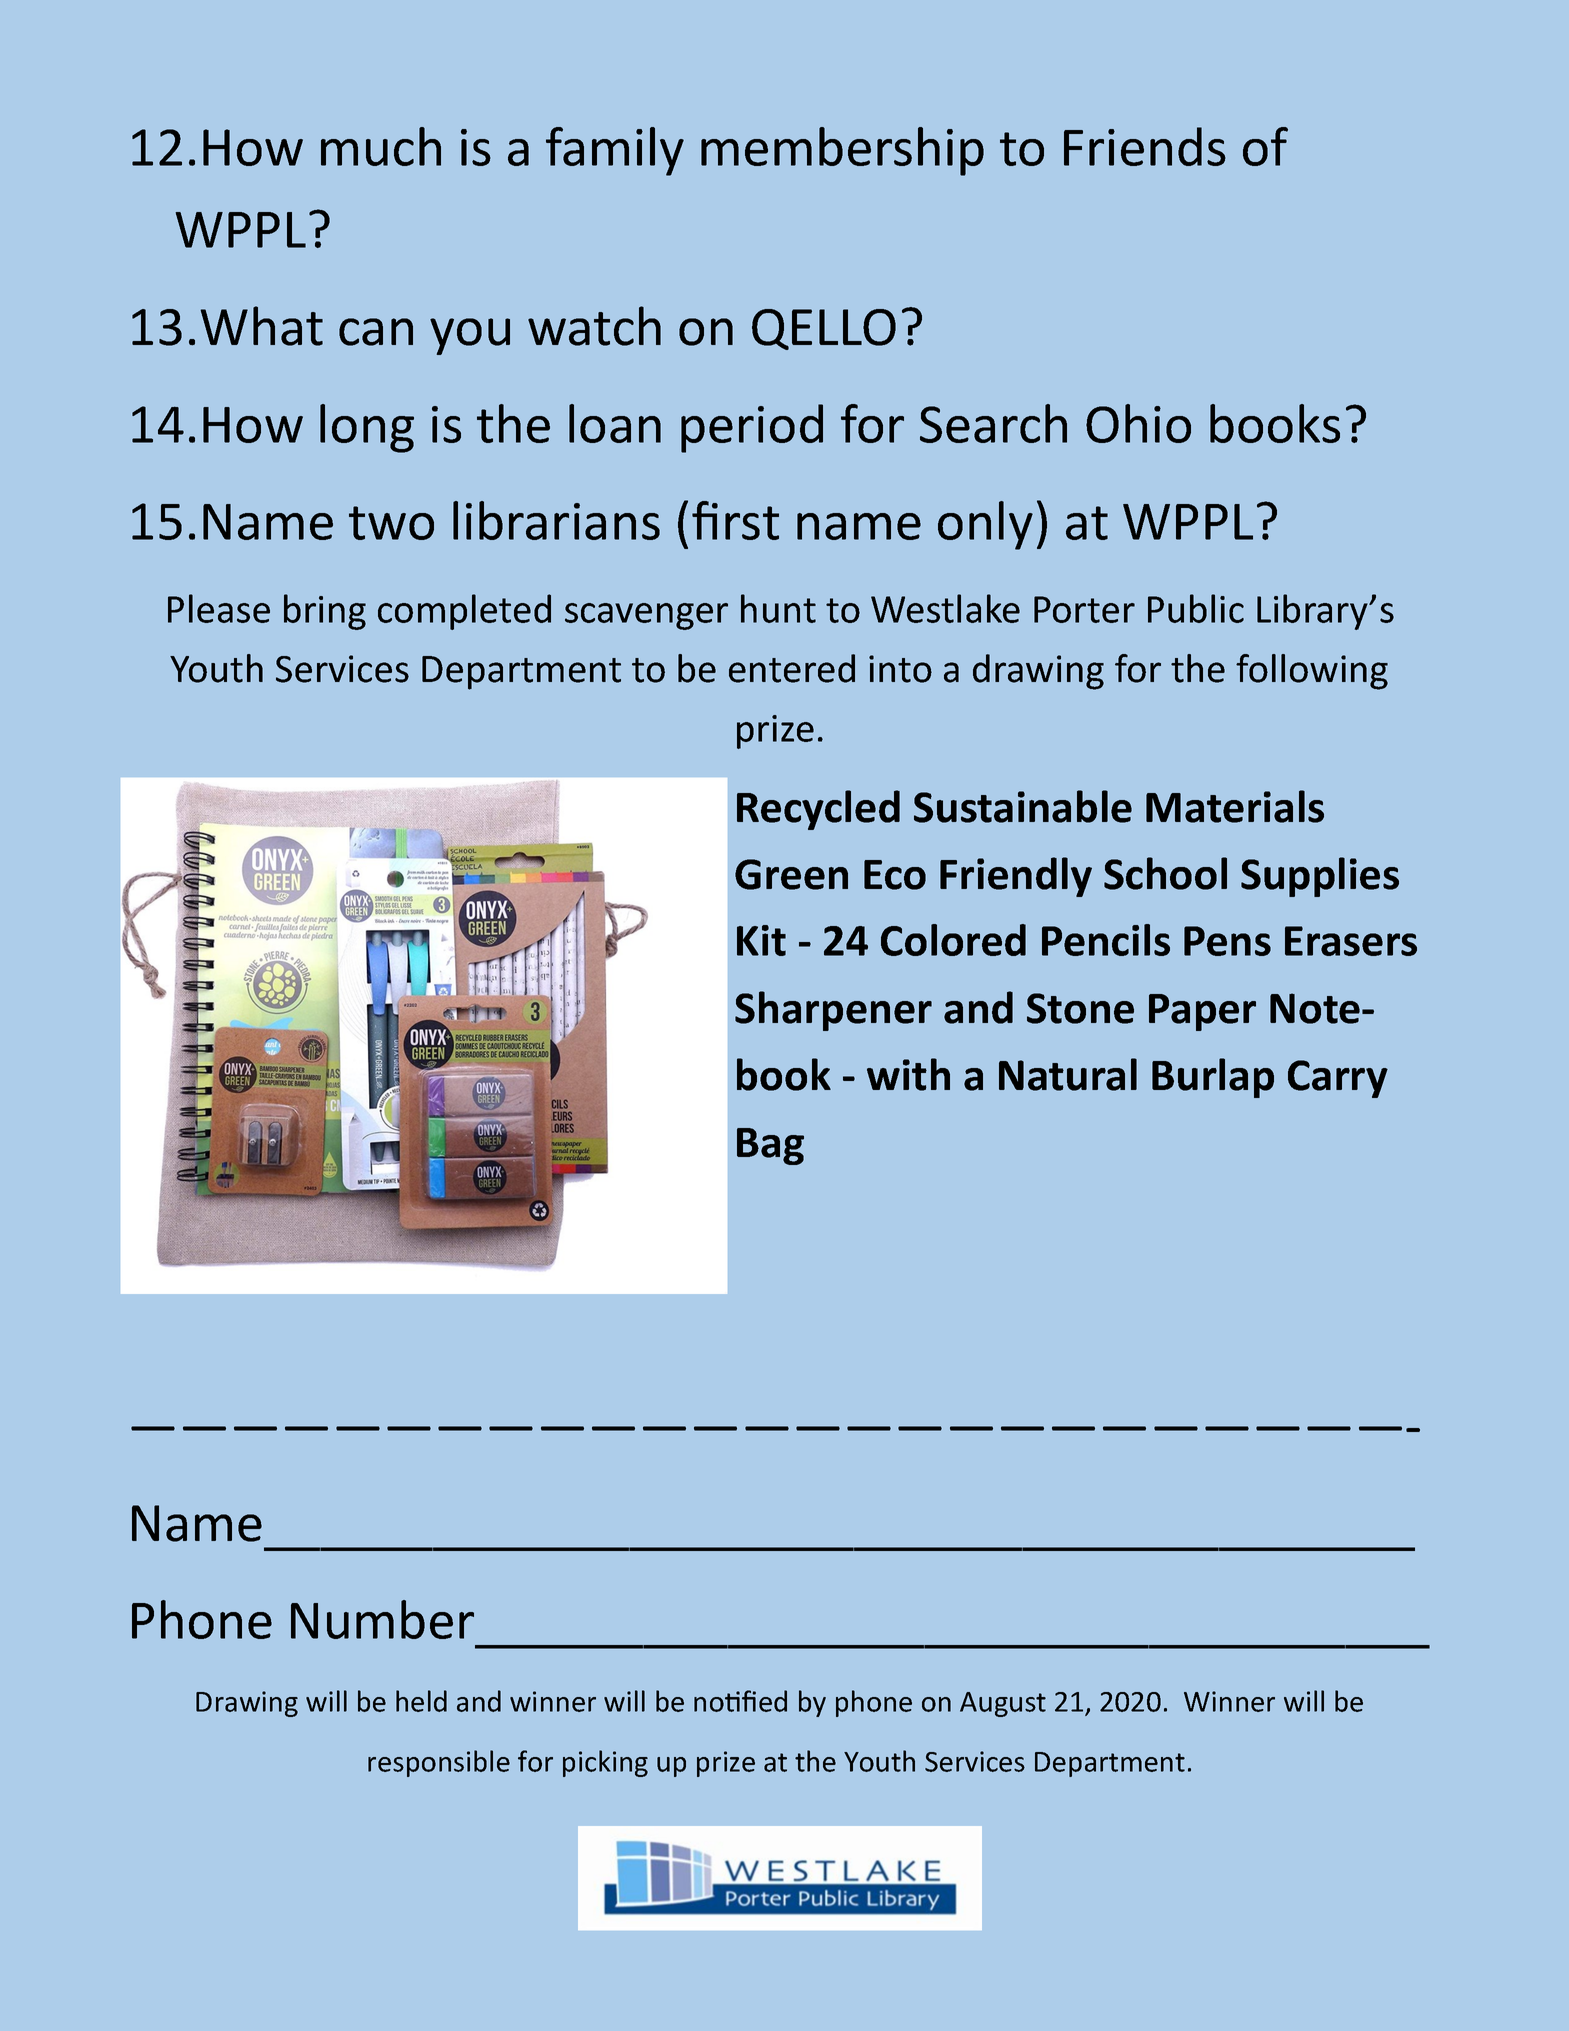 Image resolution: width=1569 pixels, height=2031 pixels. Describe the element at coordinates (381, 146) in the screenshot. I see `much` at that location.
